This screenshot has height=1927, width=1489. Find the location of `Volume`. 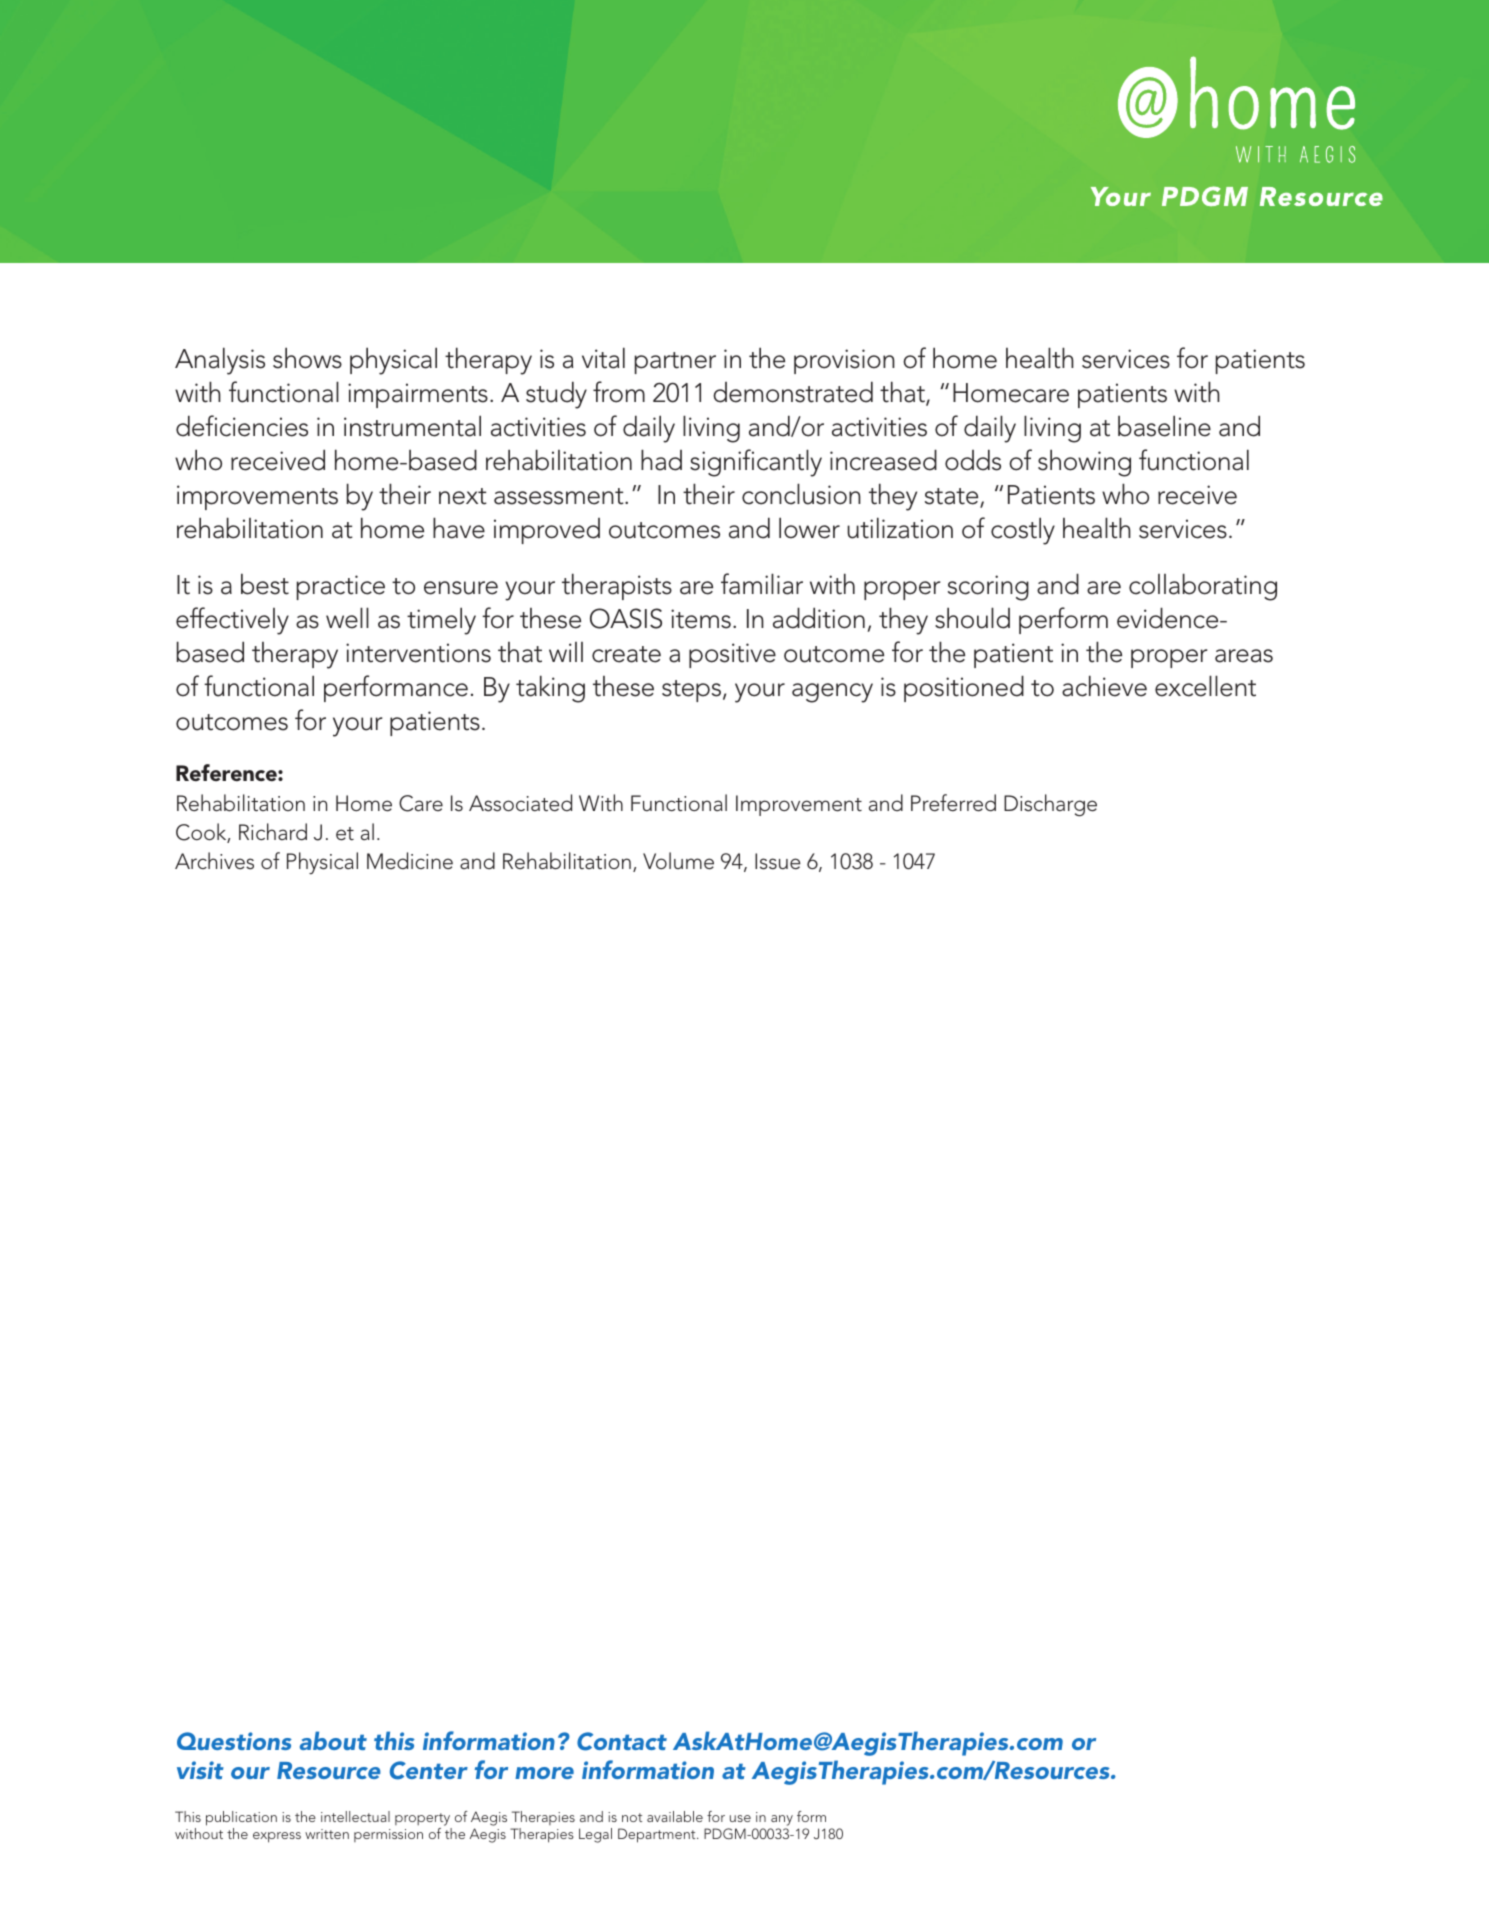

Volume is located at coordinates (678, 861).
